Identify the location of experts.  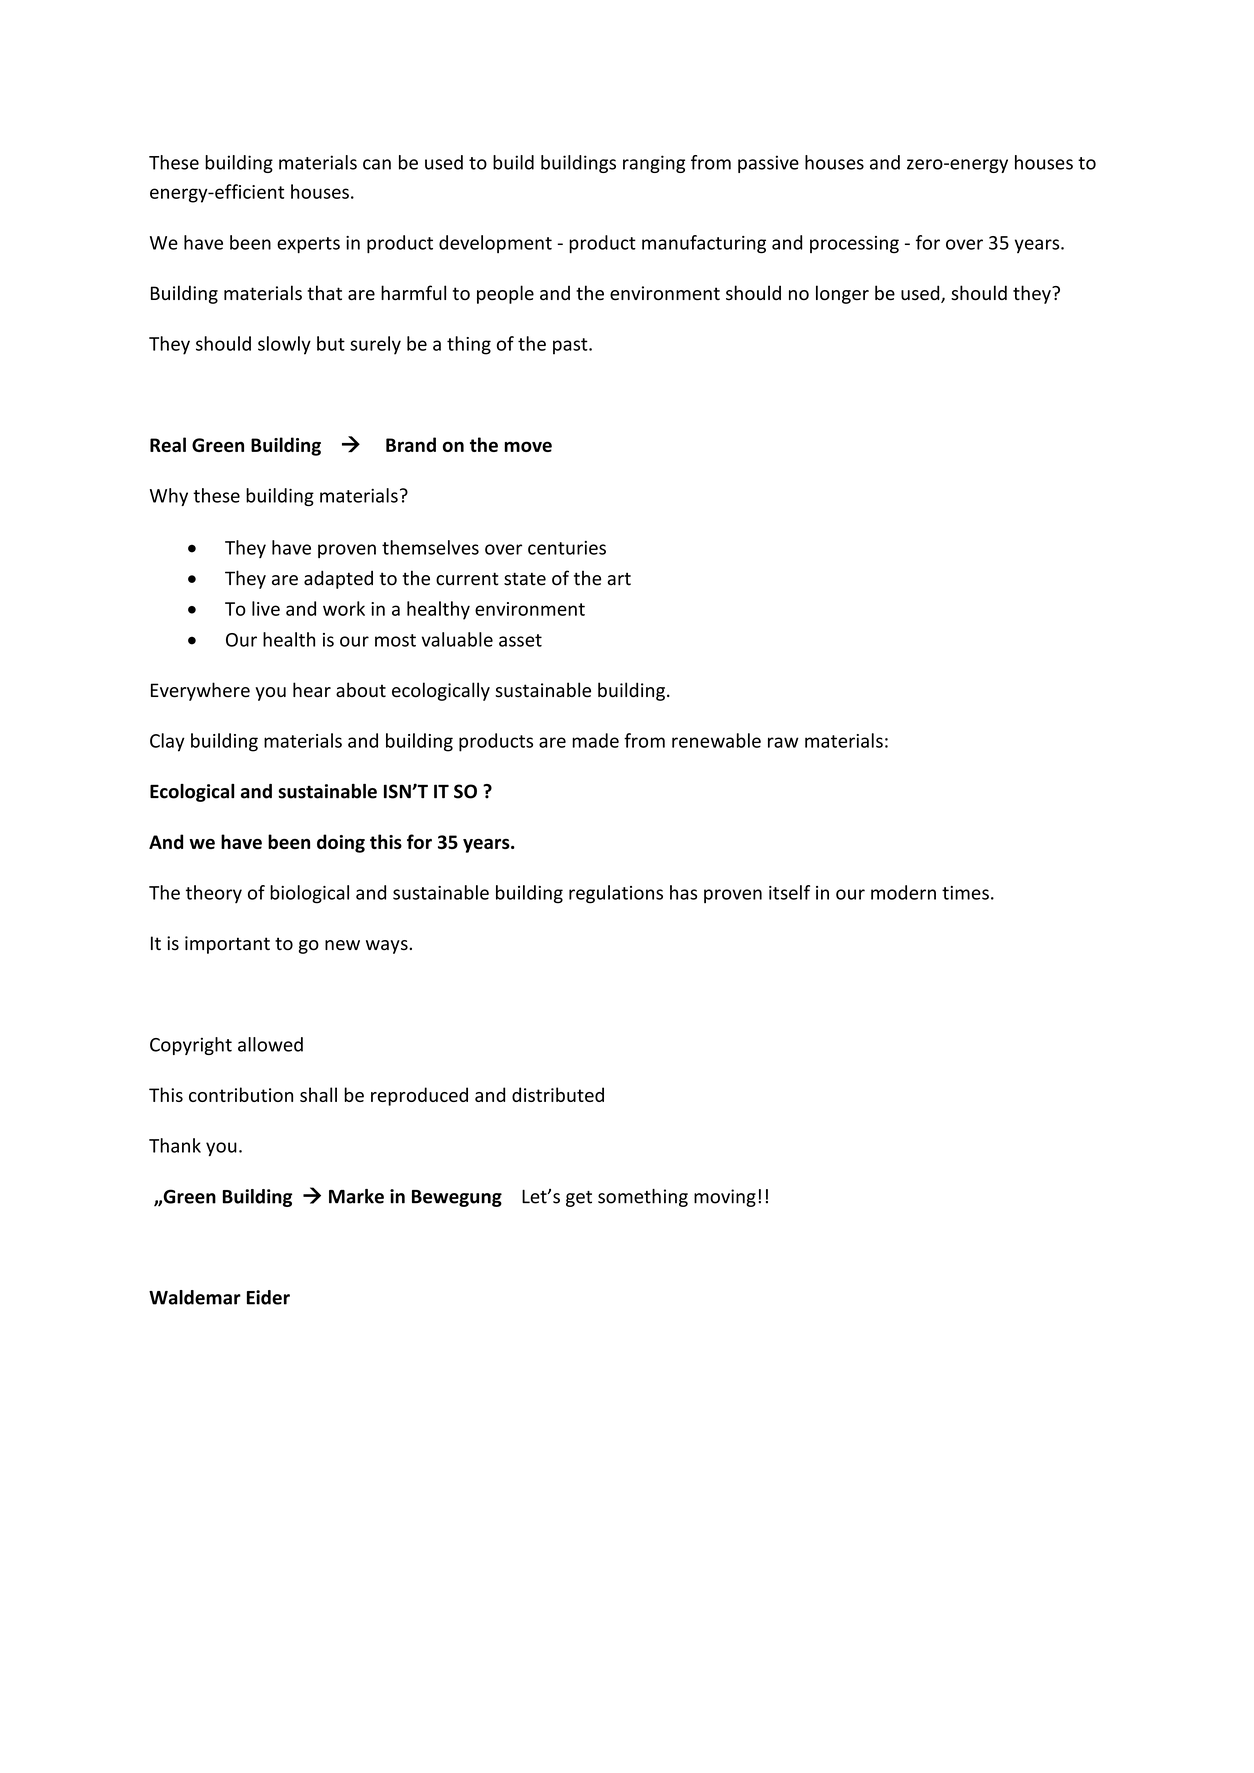
(308, 245).
